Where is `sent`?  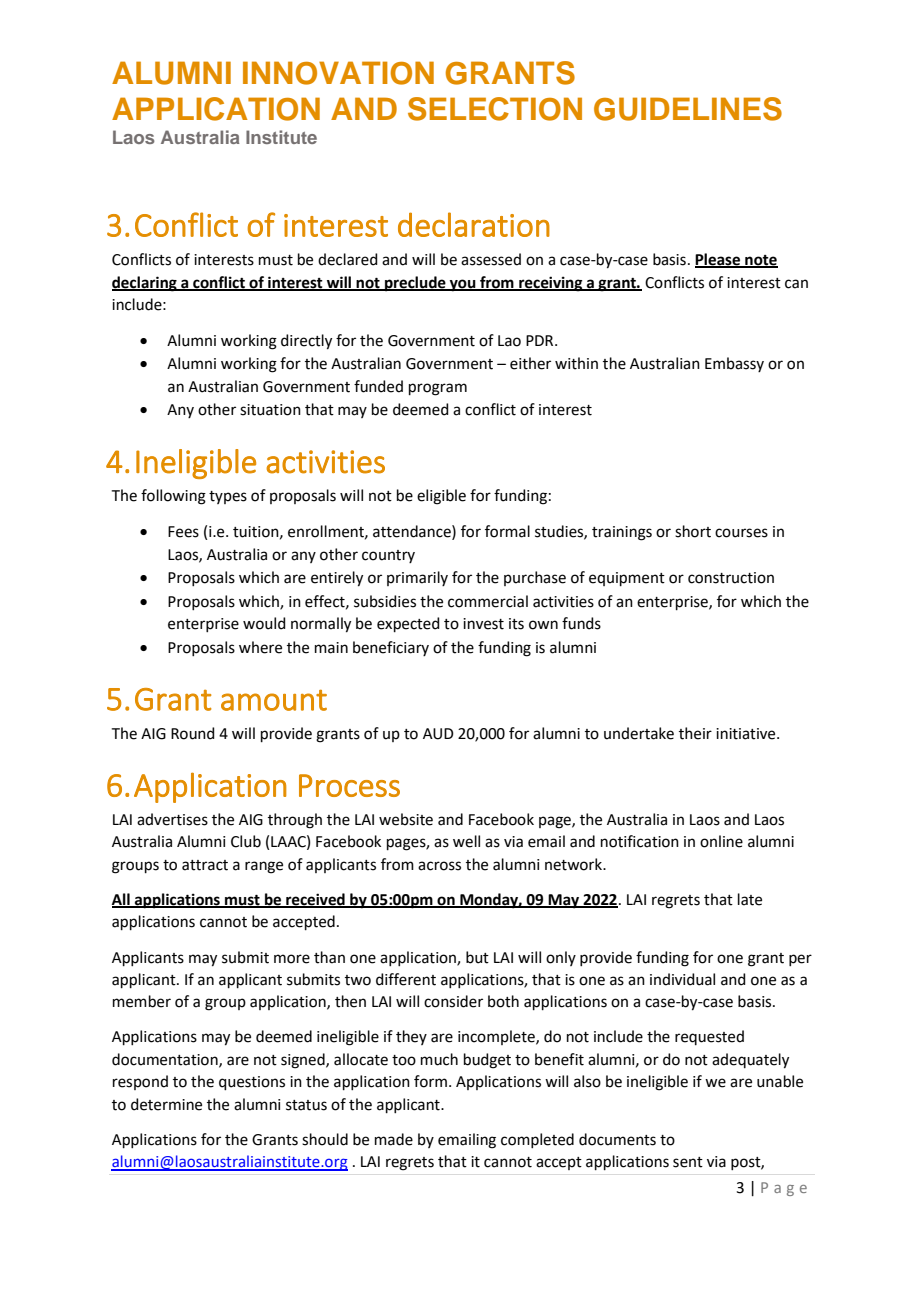 sent is located at coordinates (688, 1162).
